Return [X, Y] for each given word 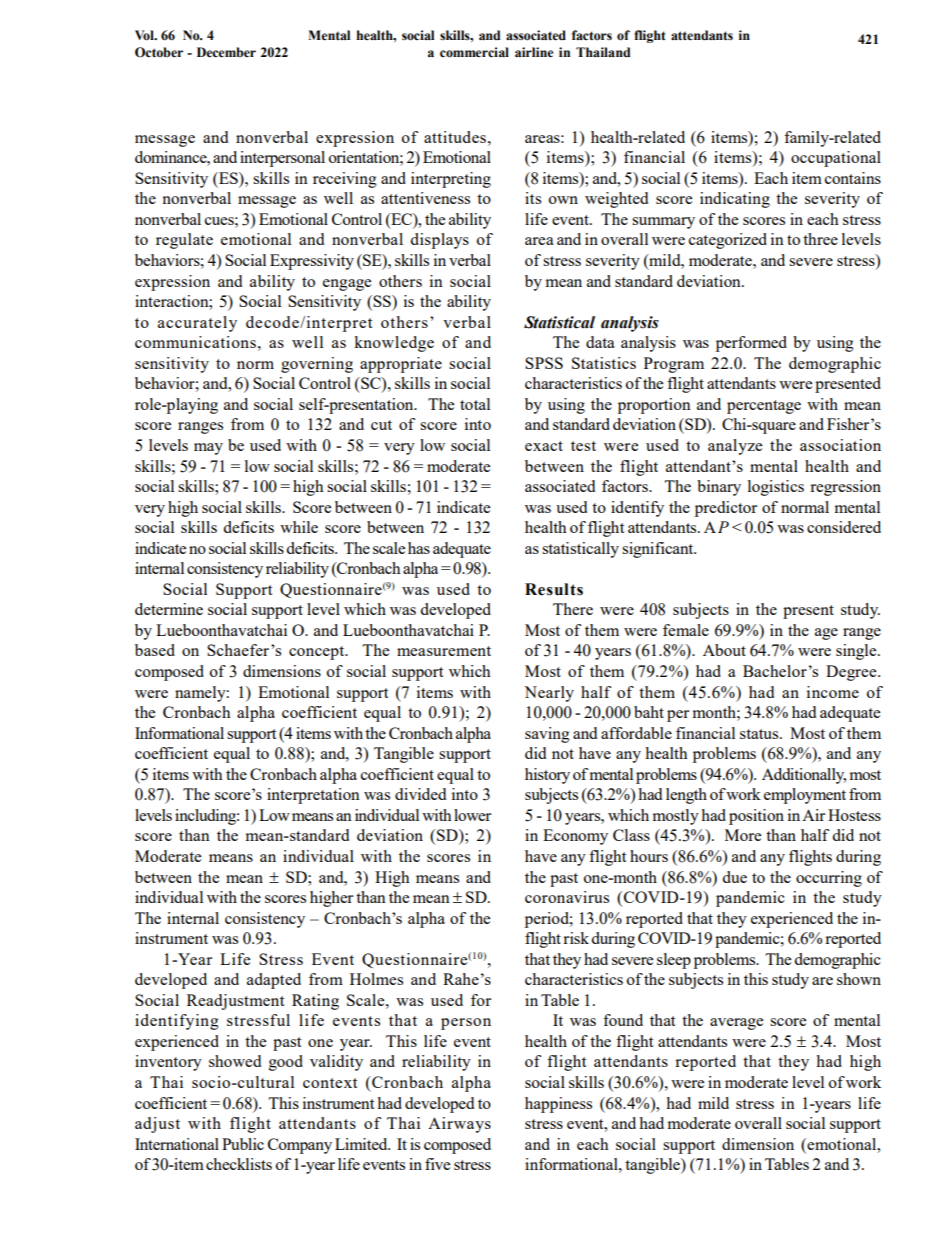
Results [554, 589]
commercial [474, 52]
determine [169, 609]
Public [243, 1144]
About [724, 650]
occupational [836, 159]
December [226, 52]
